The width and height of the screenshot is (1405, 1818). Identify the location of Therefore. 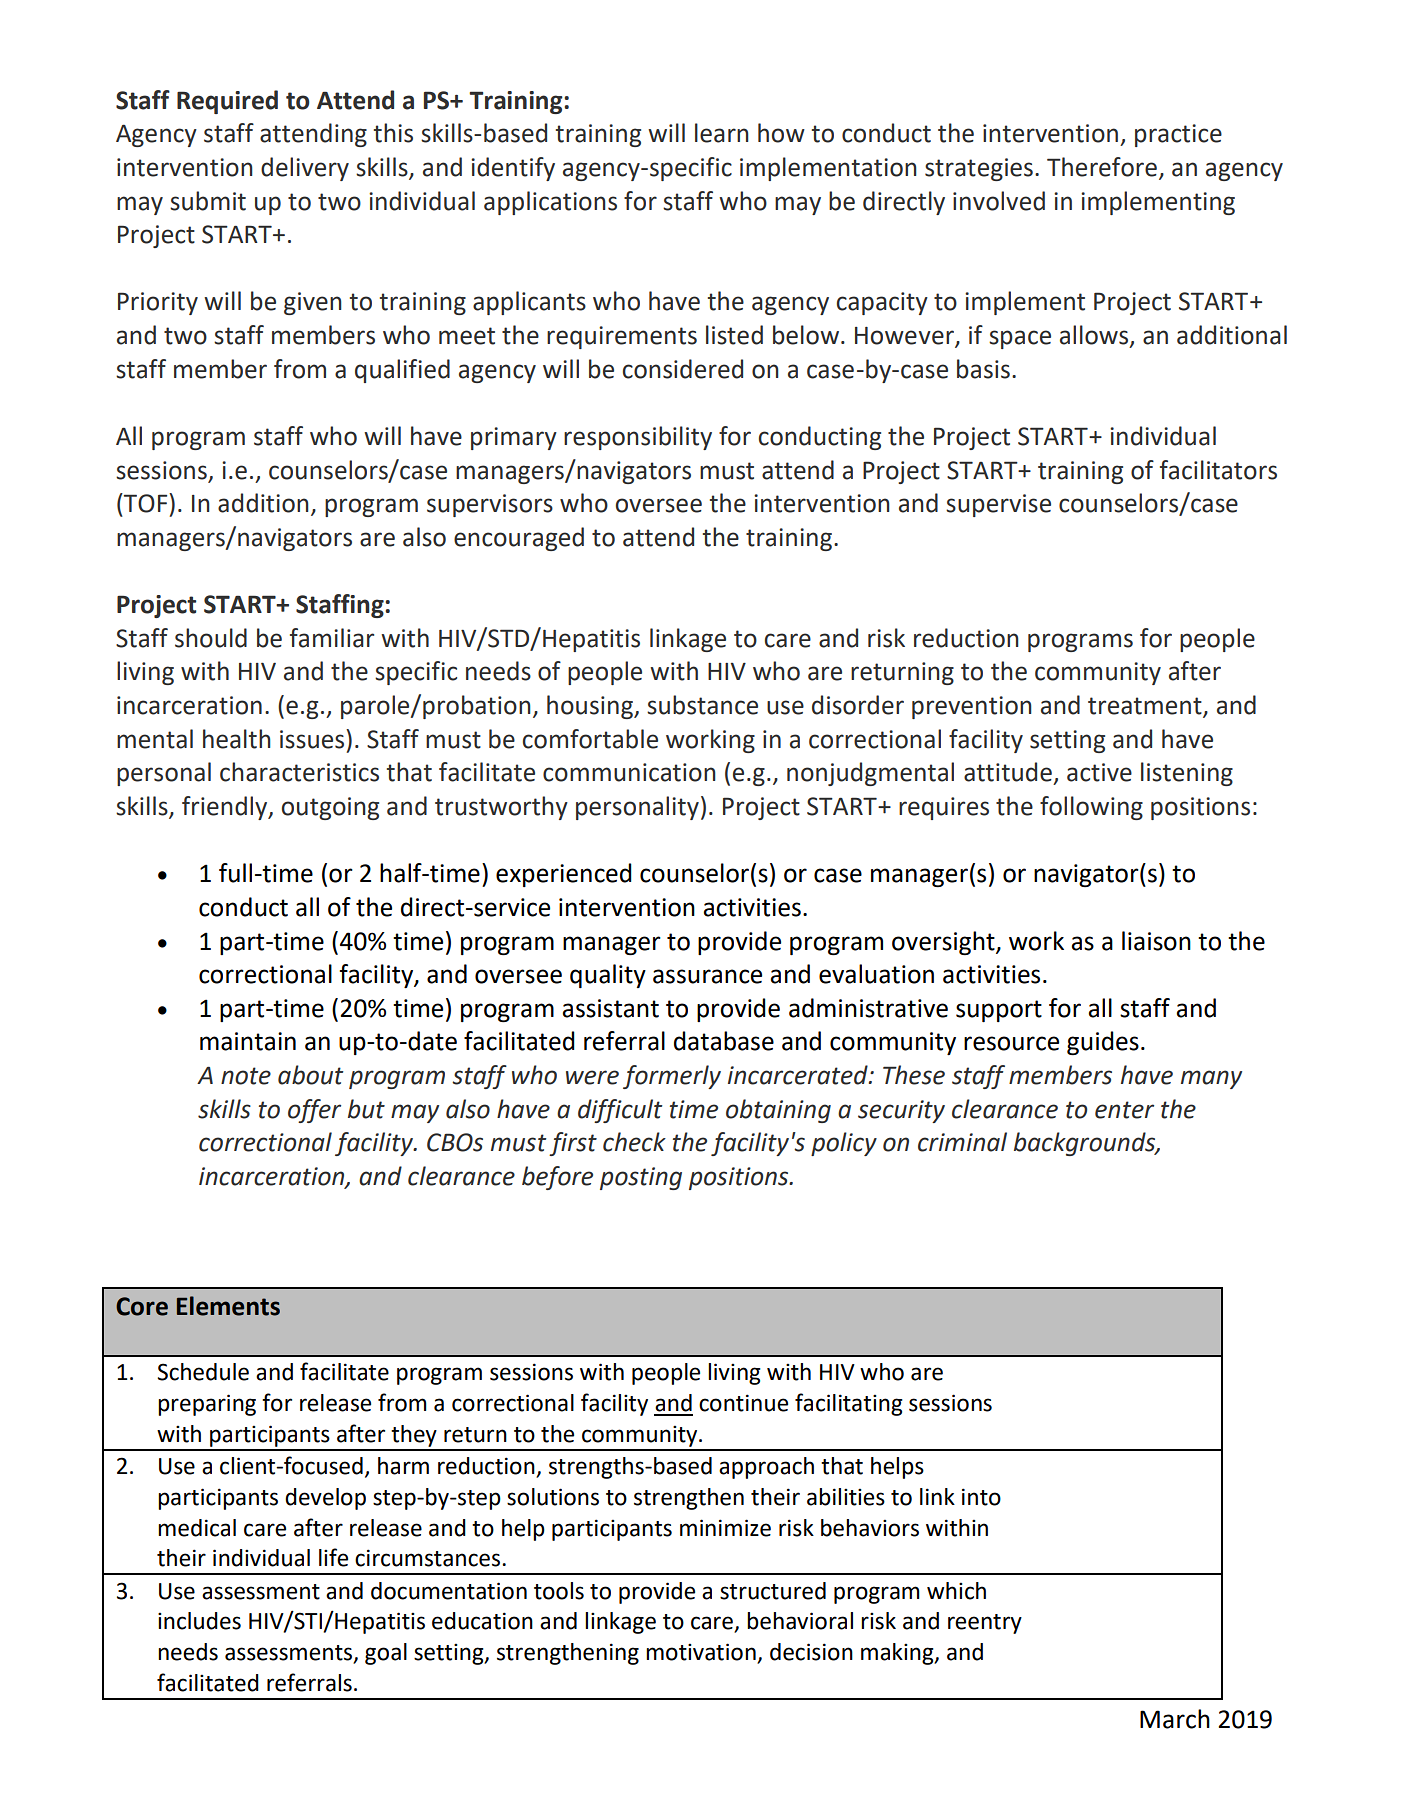
(1102, 167).
